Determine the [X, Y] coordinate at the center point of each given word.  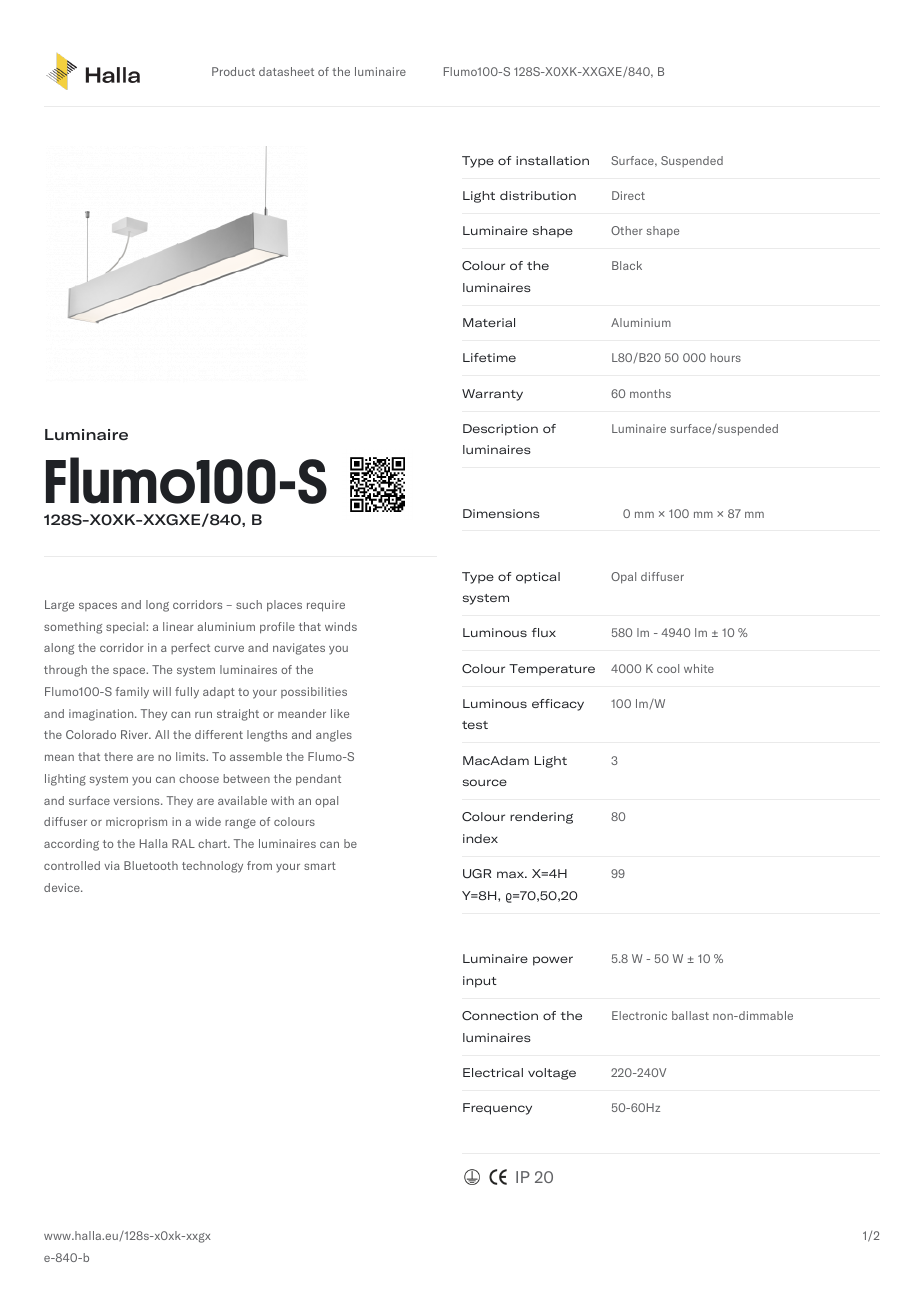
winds [341, 626]
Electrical [493, 1072]
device [63, 887]
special [126, 628]
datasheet [286, 71]
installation [552, 160]
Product [233, 71]
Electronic [639, 1015]
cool [668, 668]
